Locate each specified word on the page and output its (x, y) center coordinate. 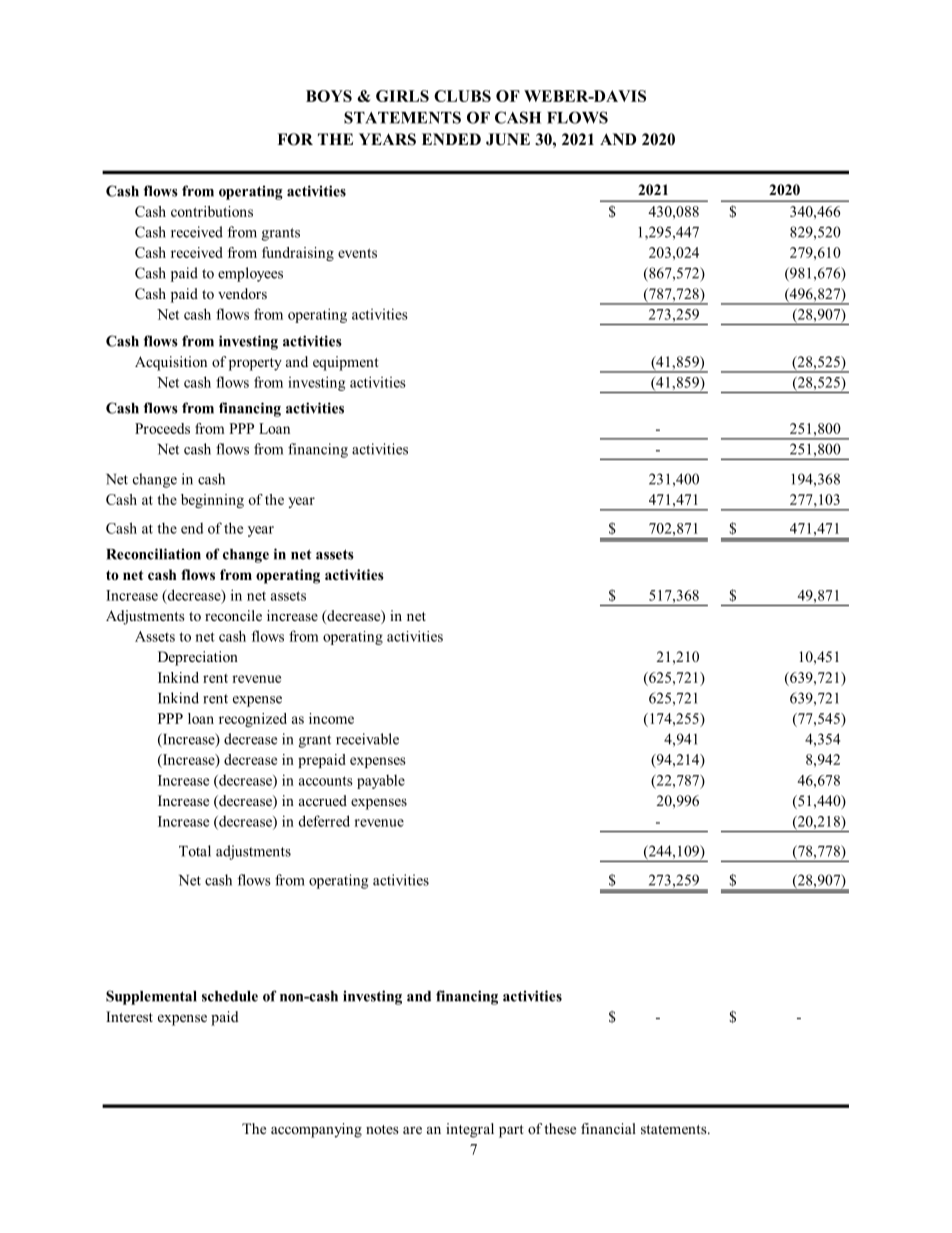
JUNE (508, 139)
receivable (367, 739)
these (560, 1128)
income (331, 718)
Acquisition (171, 363)
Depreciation (198, 658)
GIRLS (402, 96)
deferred (324, 821)
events (357, 253)
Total (195, 851)
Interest (129, 1016)
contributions (212, 211)
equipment (346, 363)
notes (382, 1129)
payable (381, 782)
